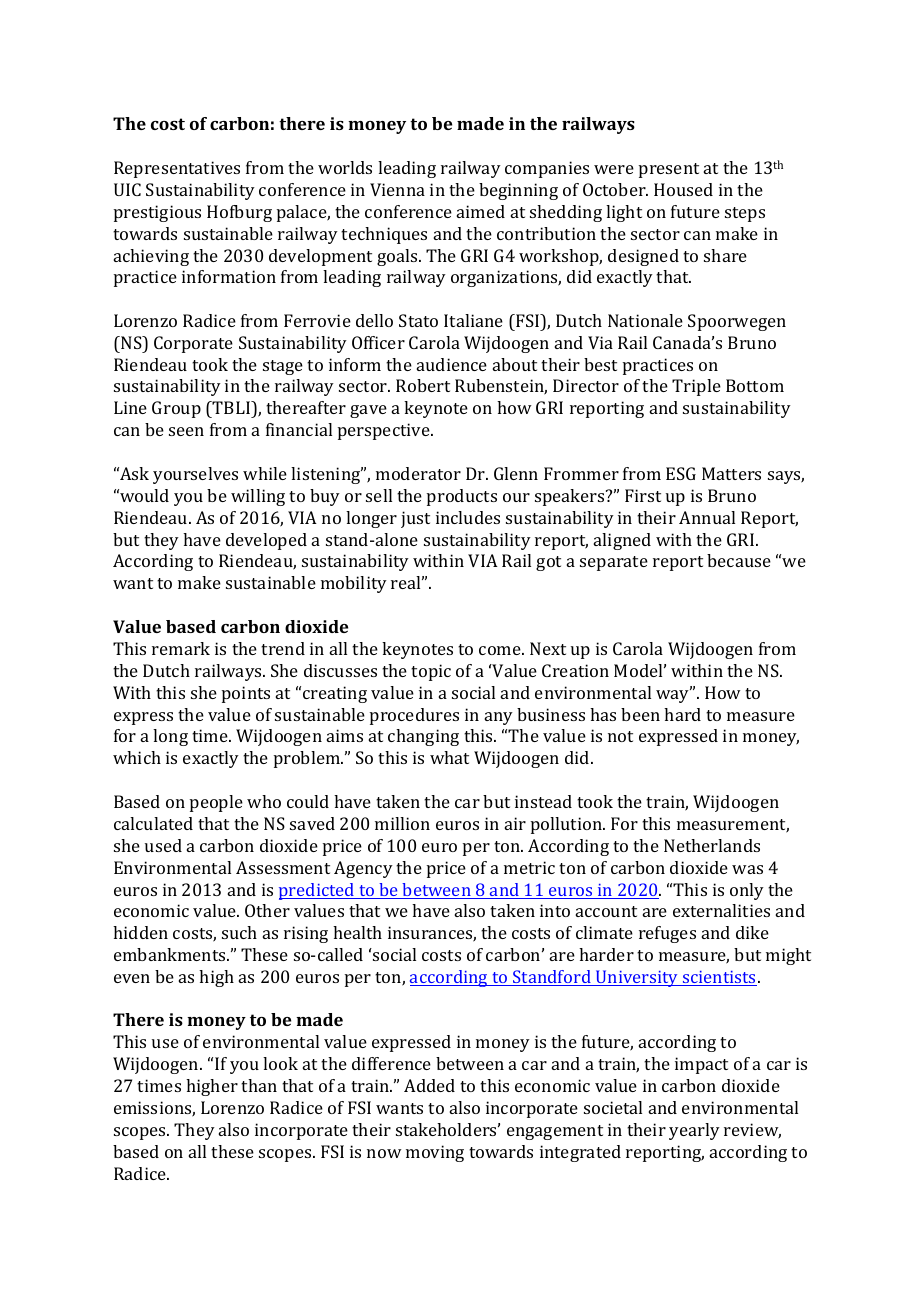 The height and width of the document is (1308, 924). I want to click on prestigious, so click(157, 213).
